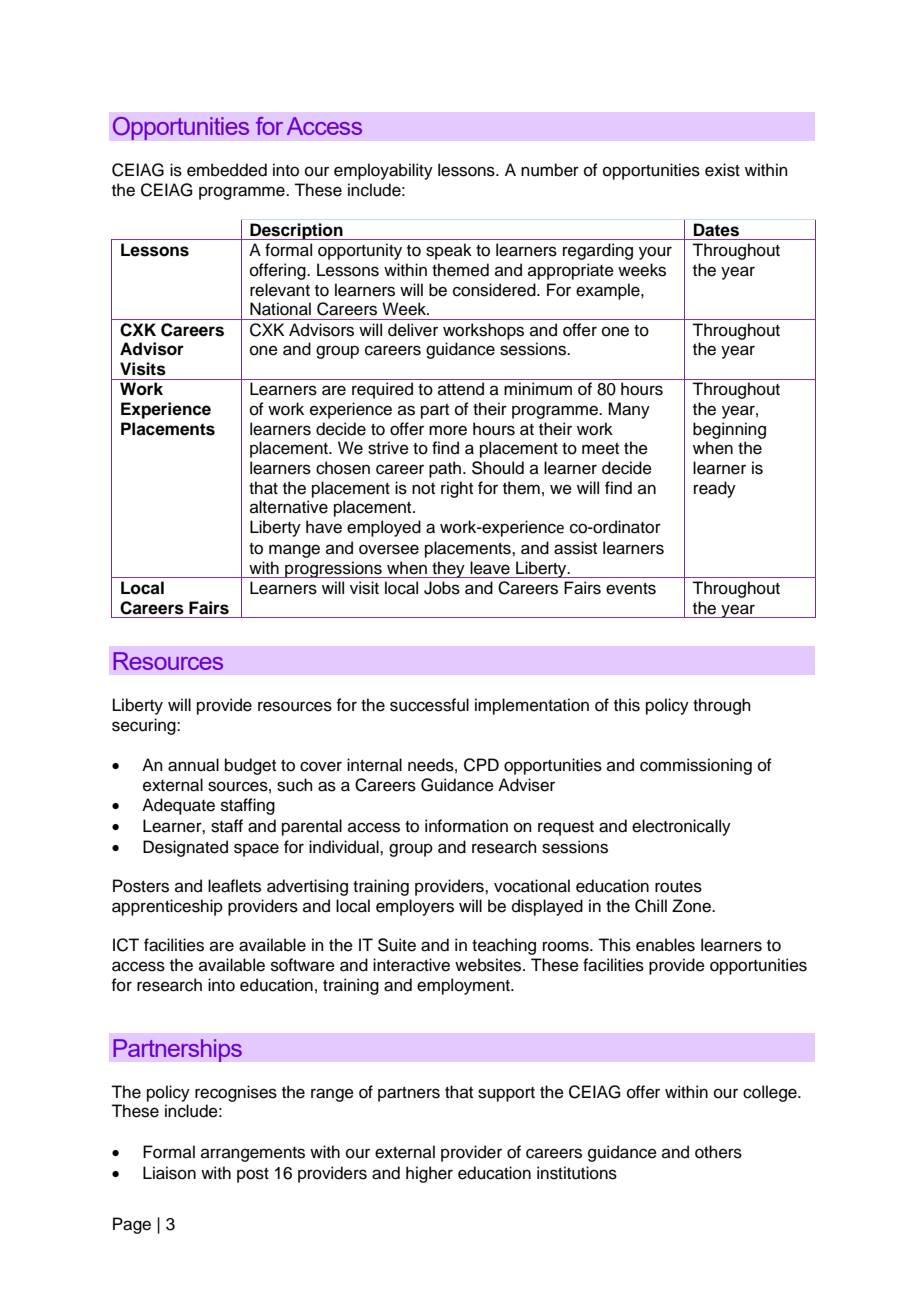 Image resolution: width=924 pixels, height=1308 pixels. Describe the element at coordinates (665, 945) in the screenshot. I see `enables` at that location.
